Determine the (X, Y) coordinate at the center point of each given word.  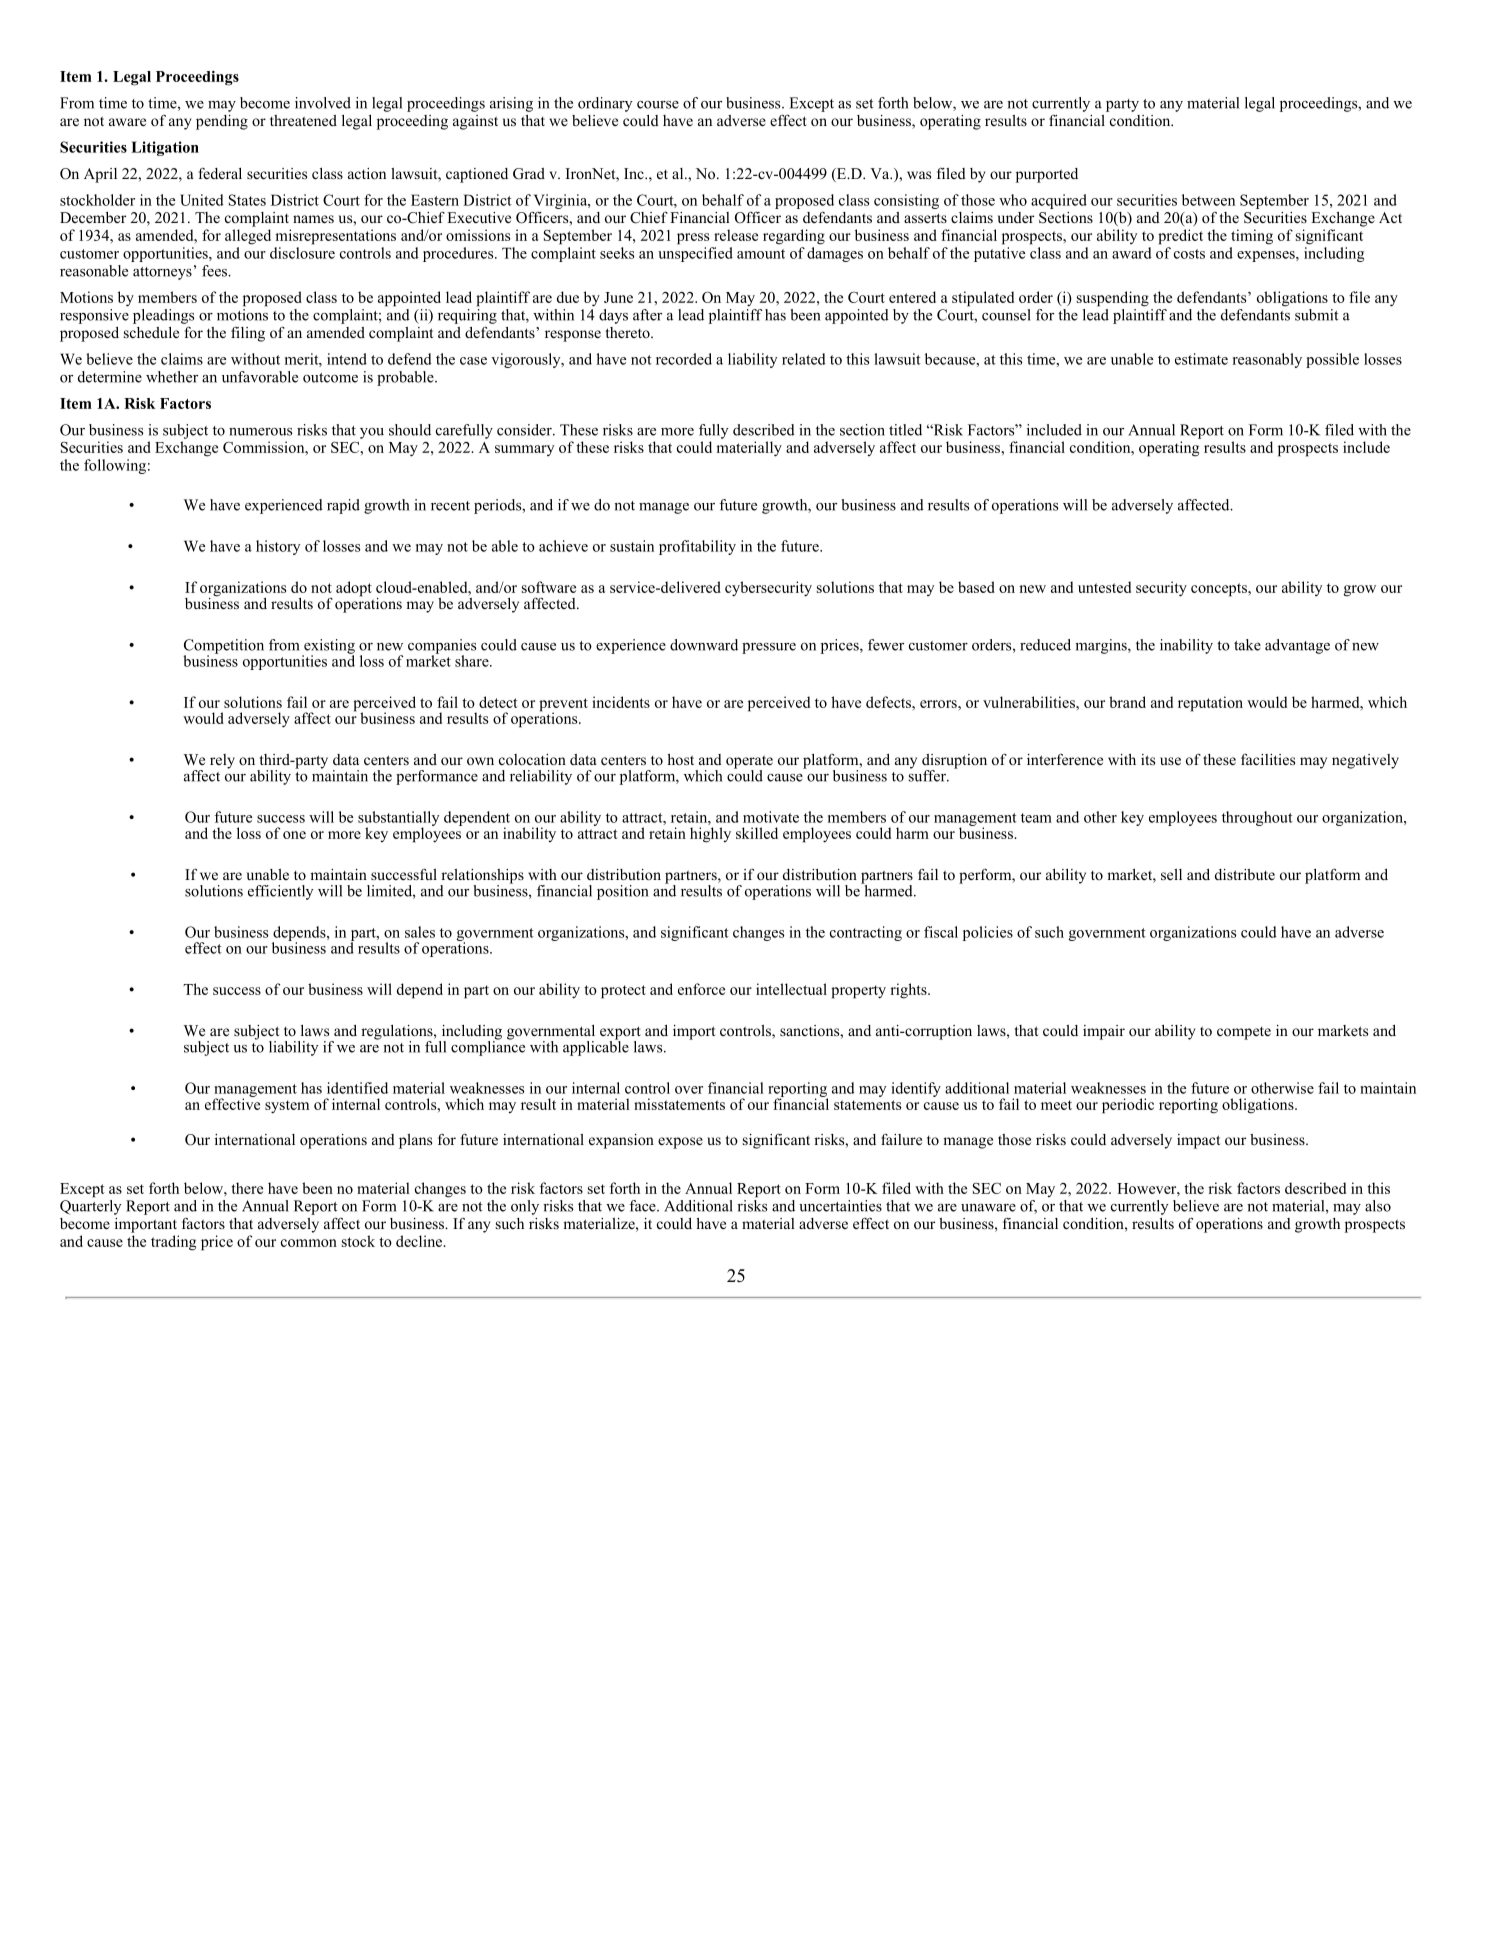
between (1208, 200)
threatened (303, 120)
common (309, 1243)
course (658, 105)
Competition (224, 647)
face (643, 1206)
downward (704, 645)
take (1247, 645)
